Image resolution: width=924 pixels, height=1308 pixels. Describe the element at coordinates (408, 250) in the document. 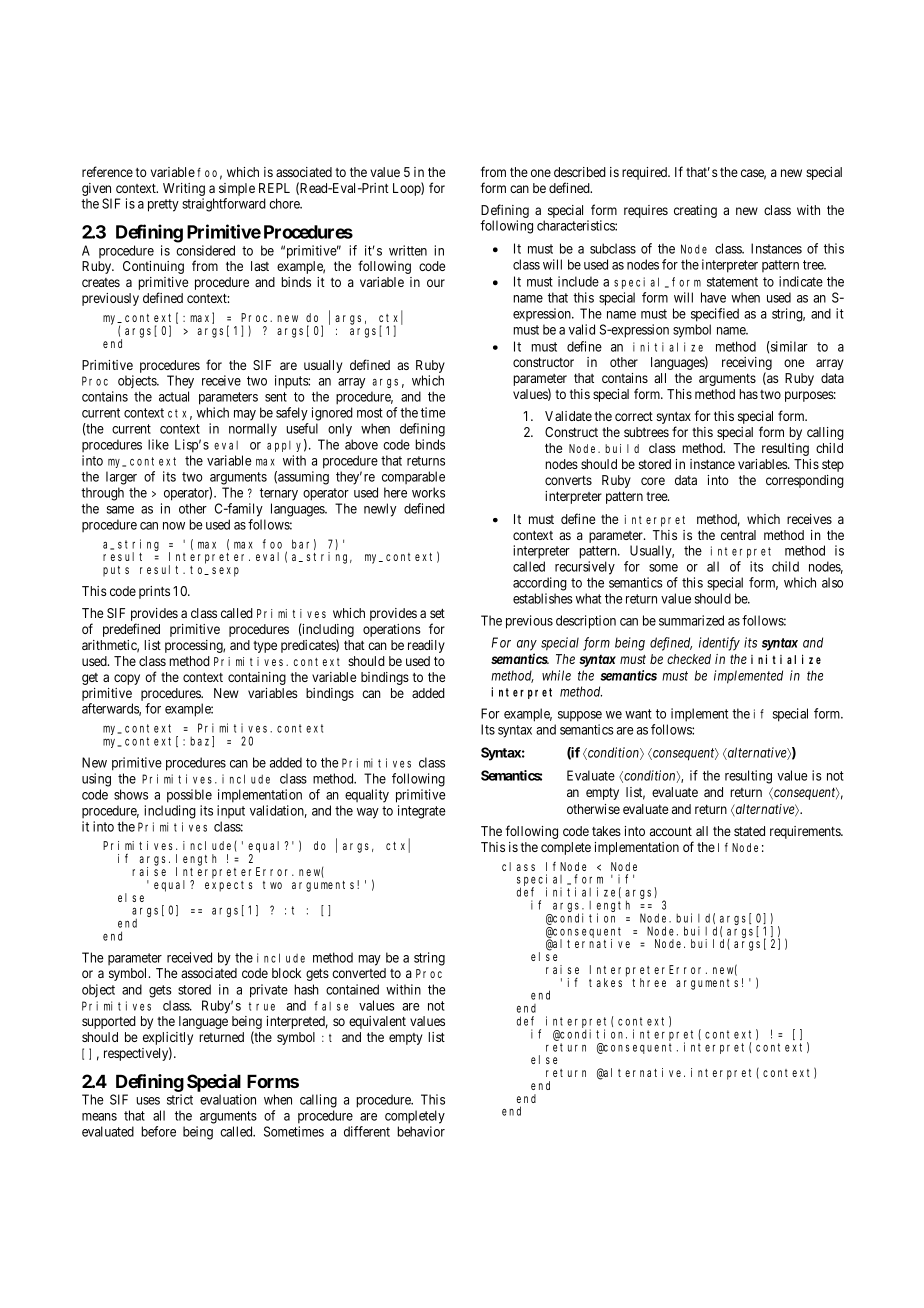

I see `written` at that location.
